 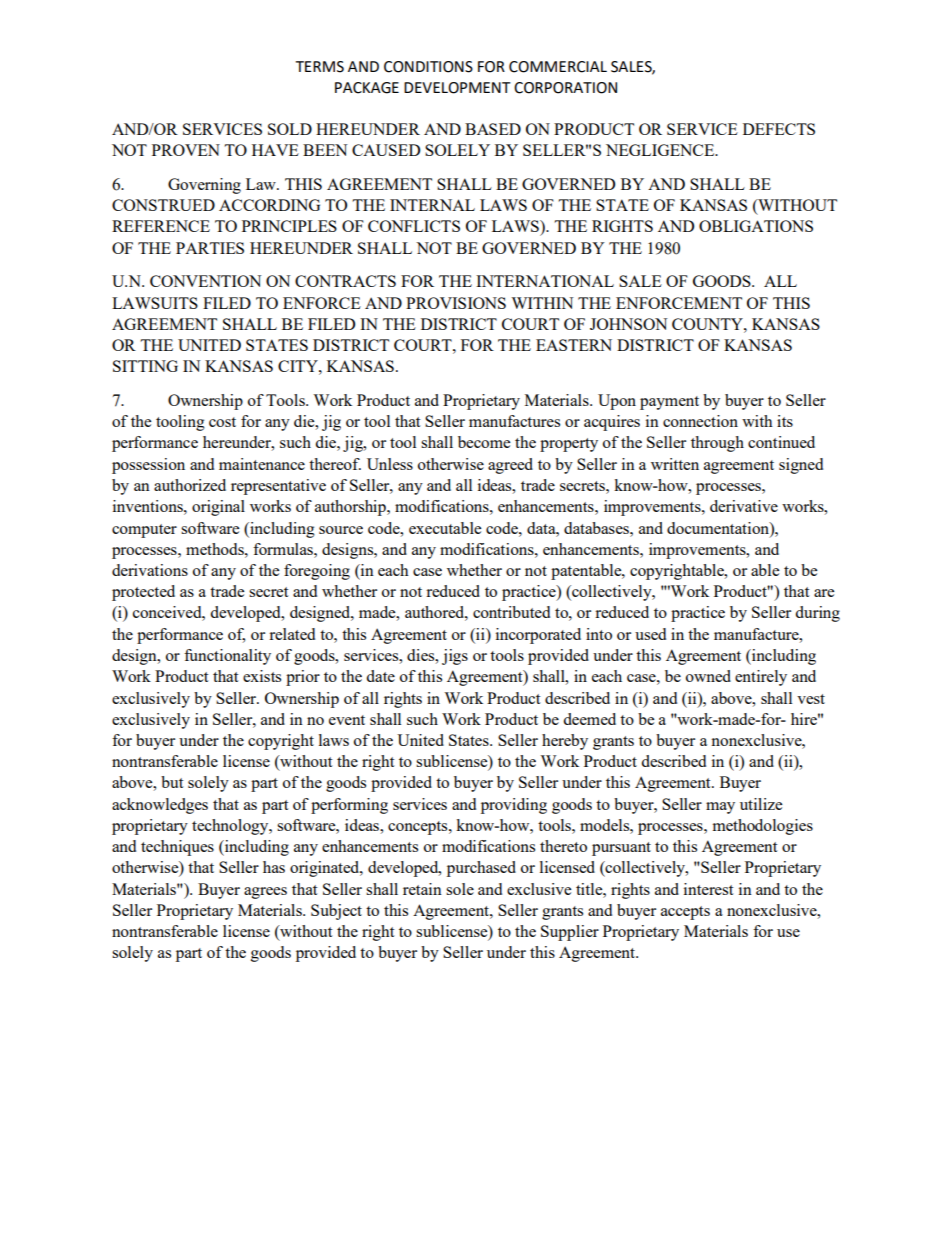 I want to click on jigs, so click(x=455, y=657).
